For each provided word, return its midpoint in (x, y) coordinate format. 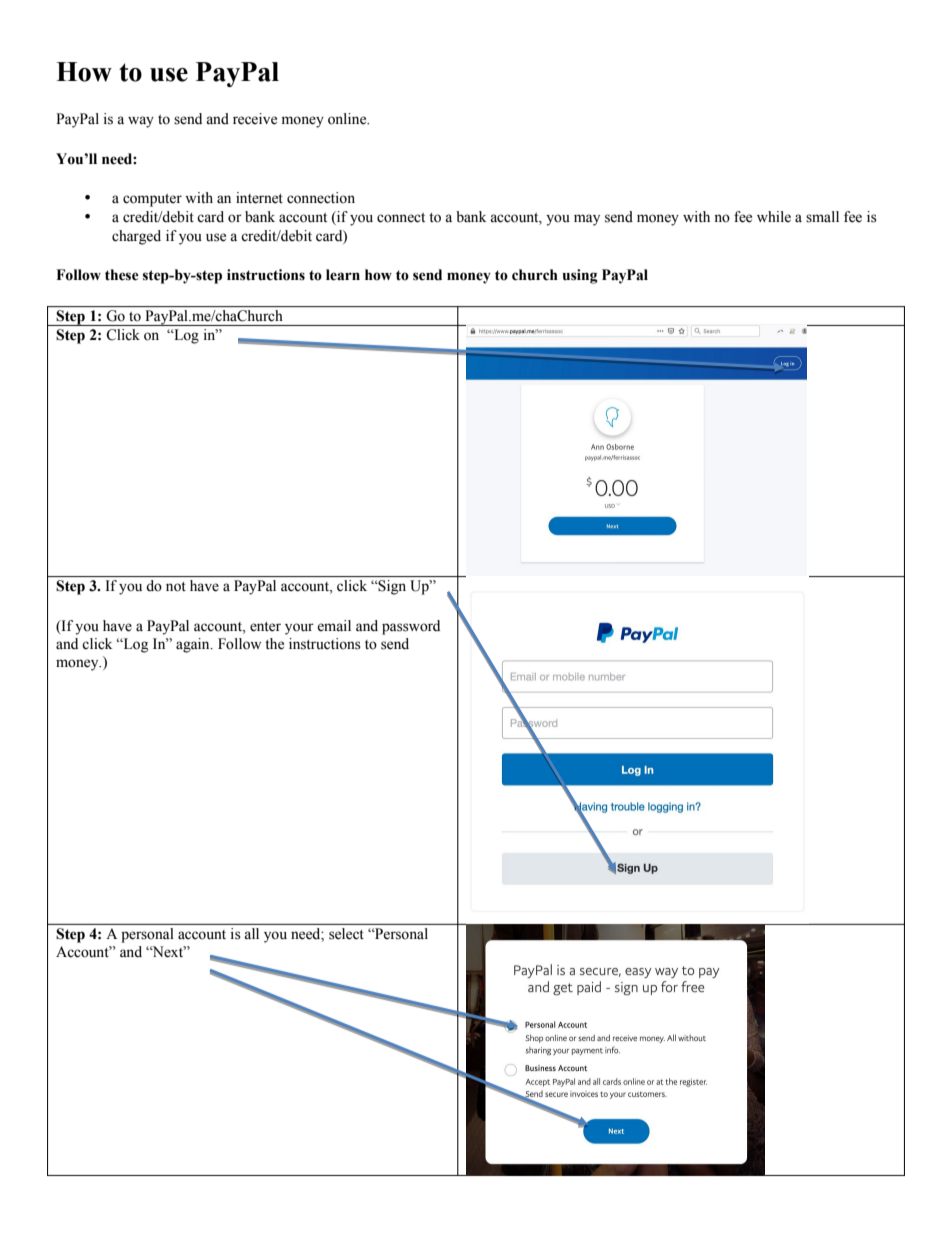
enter (265, 627)
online (348, 119)
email (334, 626)
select (346, 933)
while (774, 217)
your (299, 629)
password (411, 627)
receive (255, 119)
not (176, 587)
